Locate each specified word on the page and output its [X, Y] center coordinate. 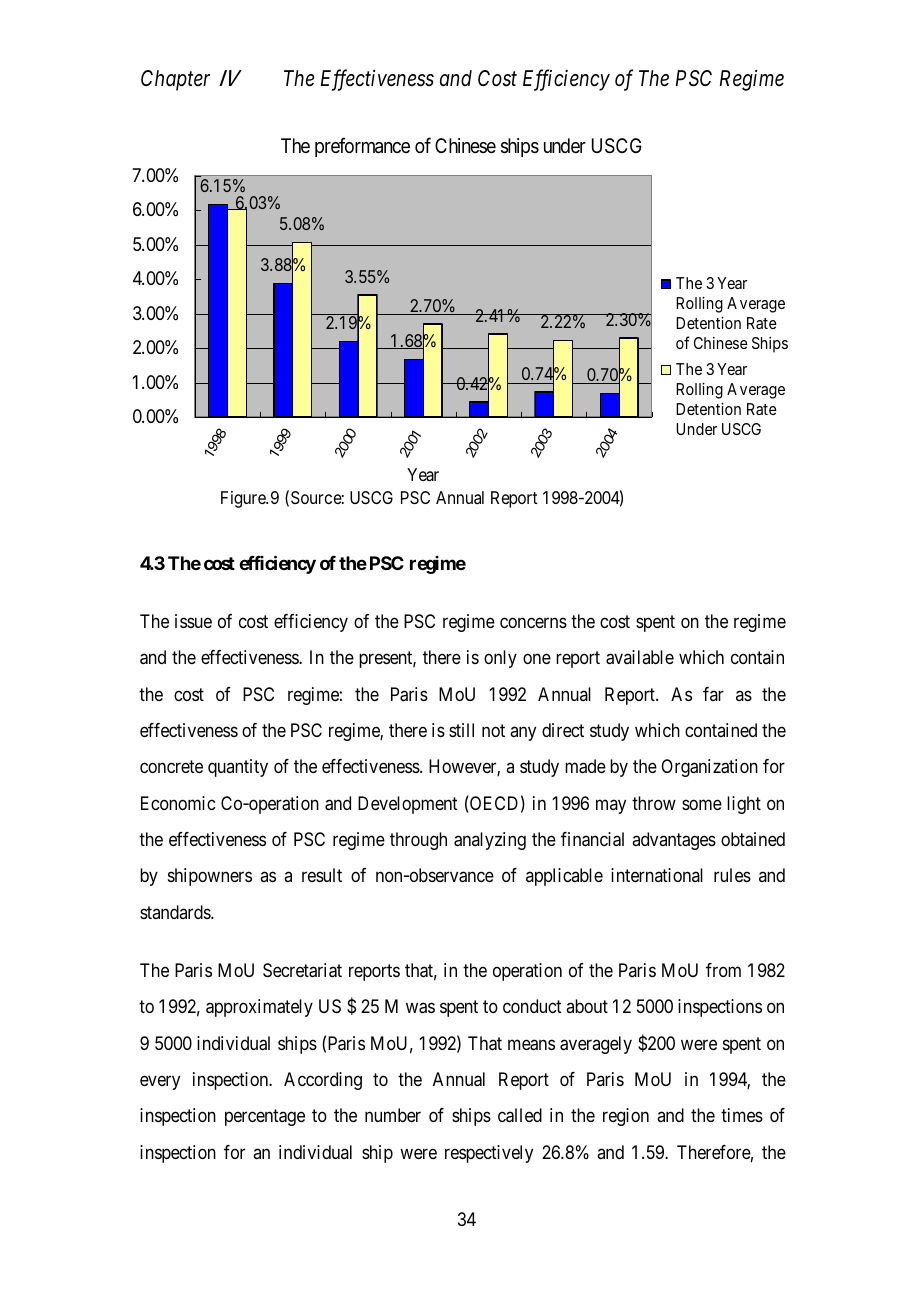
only [500, 659]
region [626, 1117]
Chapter [175, 80]
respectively [489, 1154]
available [640, 657]
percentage [265, 1118]
